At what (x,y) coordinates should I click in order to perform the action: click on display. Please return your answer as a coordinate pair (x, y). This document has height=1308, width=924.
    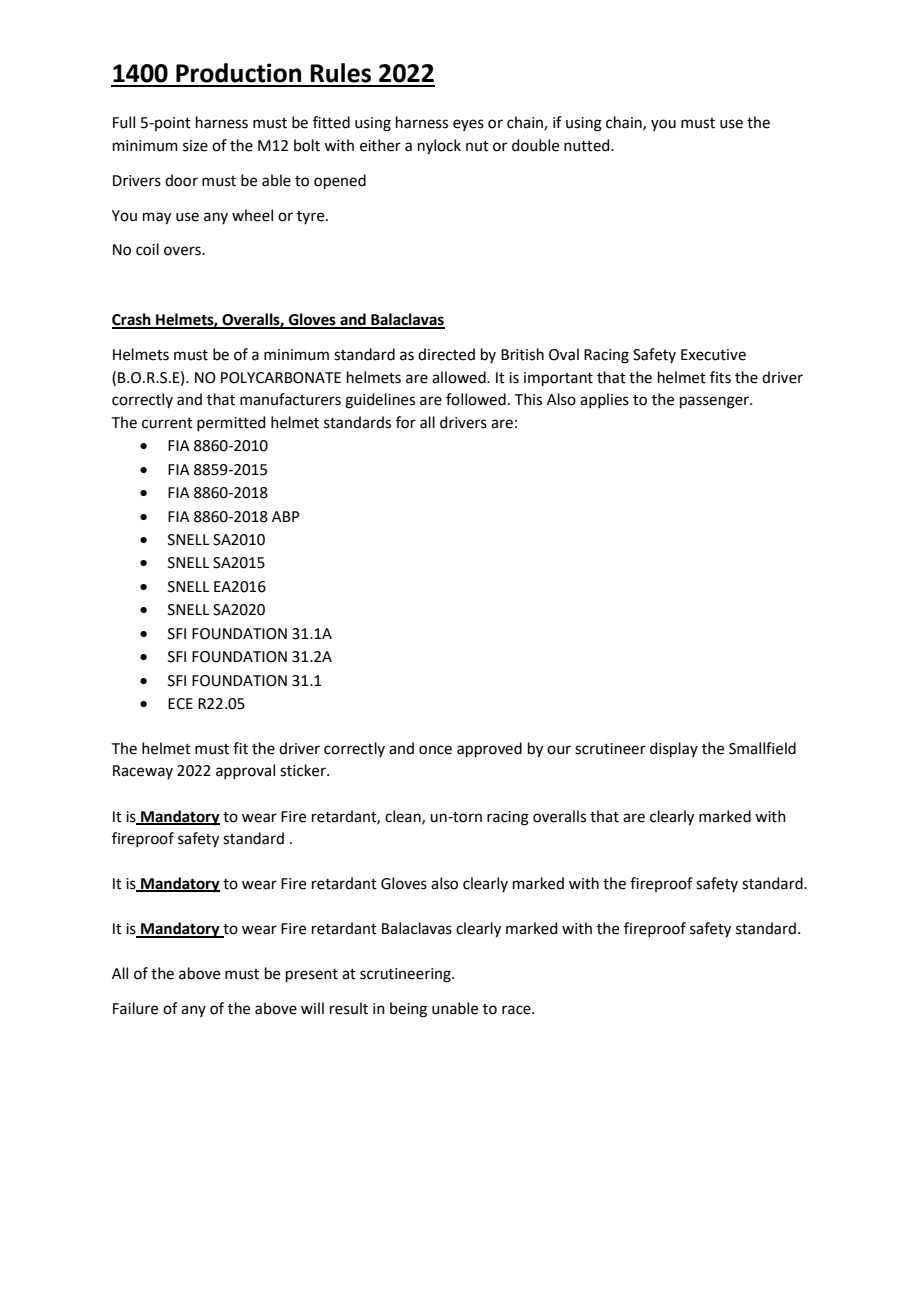
    Looking at the image, I should click on (674, 749).
